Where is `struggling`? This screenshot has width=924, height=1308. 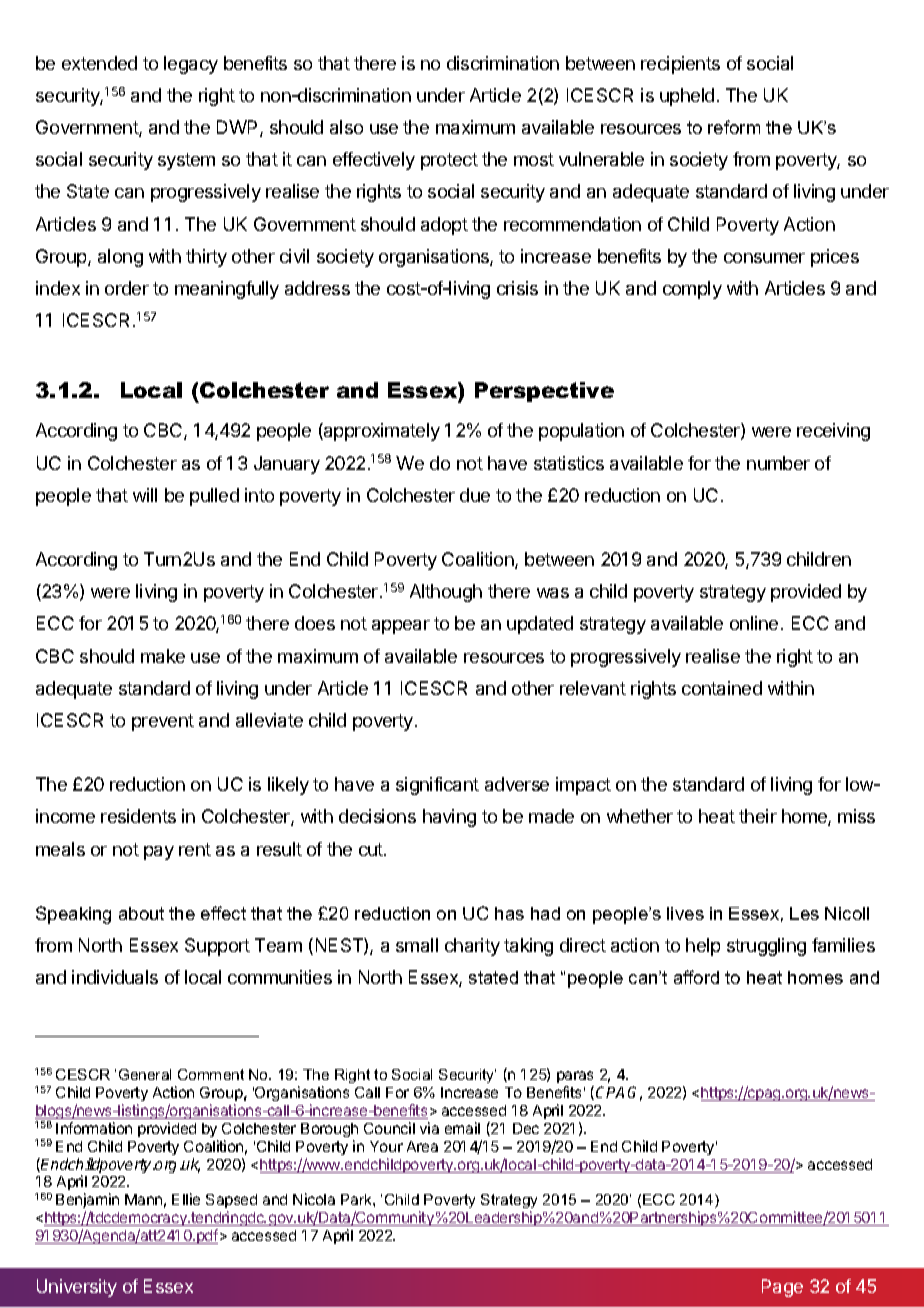 struggling is located at coordinates (766, 947).
